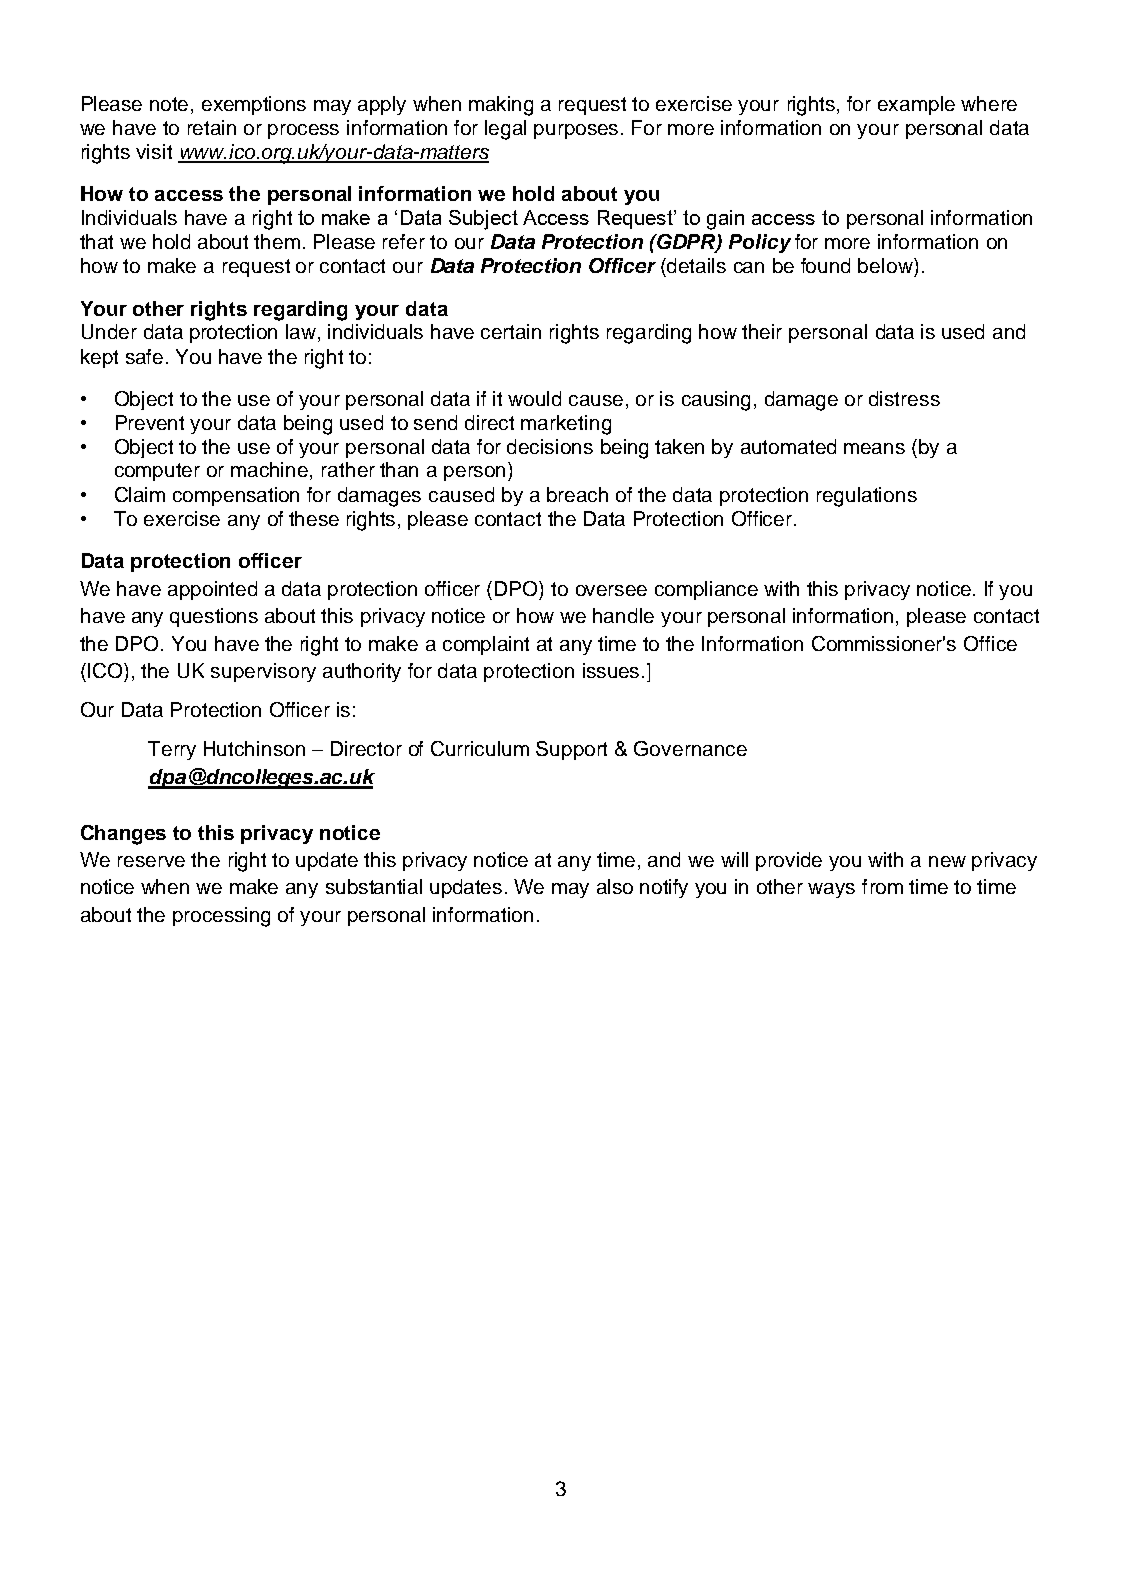  What do you see at coordinates (904, 398) in the screenshot?
I see `distress` at bounding box center [904, 398].
